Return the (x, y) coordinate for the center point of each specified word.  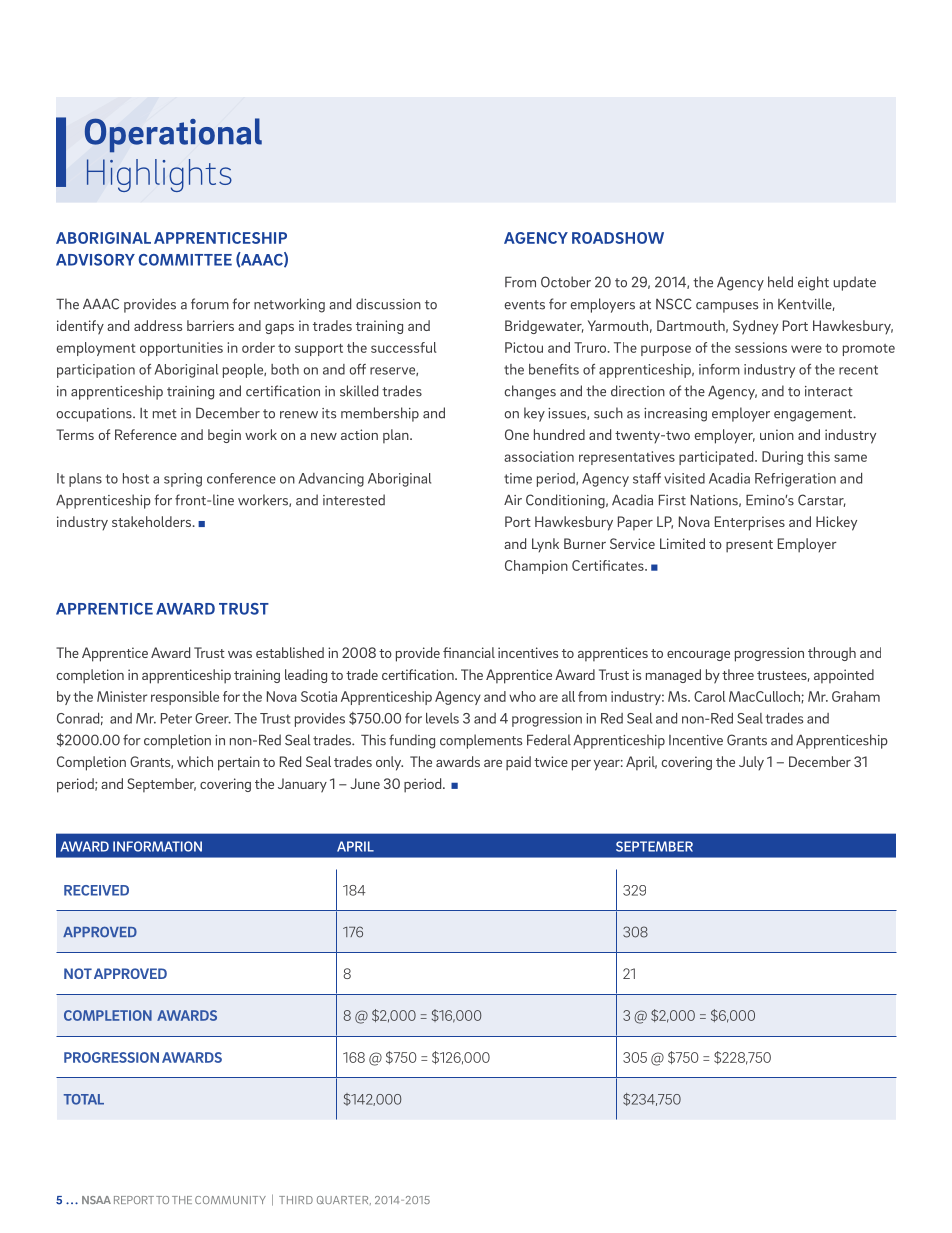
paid (518, 763)
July (751, 763)
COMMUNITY (230, 1200)
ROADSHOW (618, 238)
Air (513, 499)
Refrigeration (795, 480)
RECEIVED (96, 890)
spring (183, 480)
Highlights (159, 175)
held (780, 282)
